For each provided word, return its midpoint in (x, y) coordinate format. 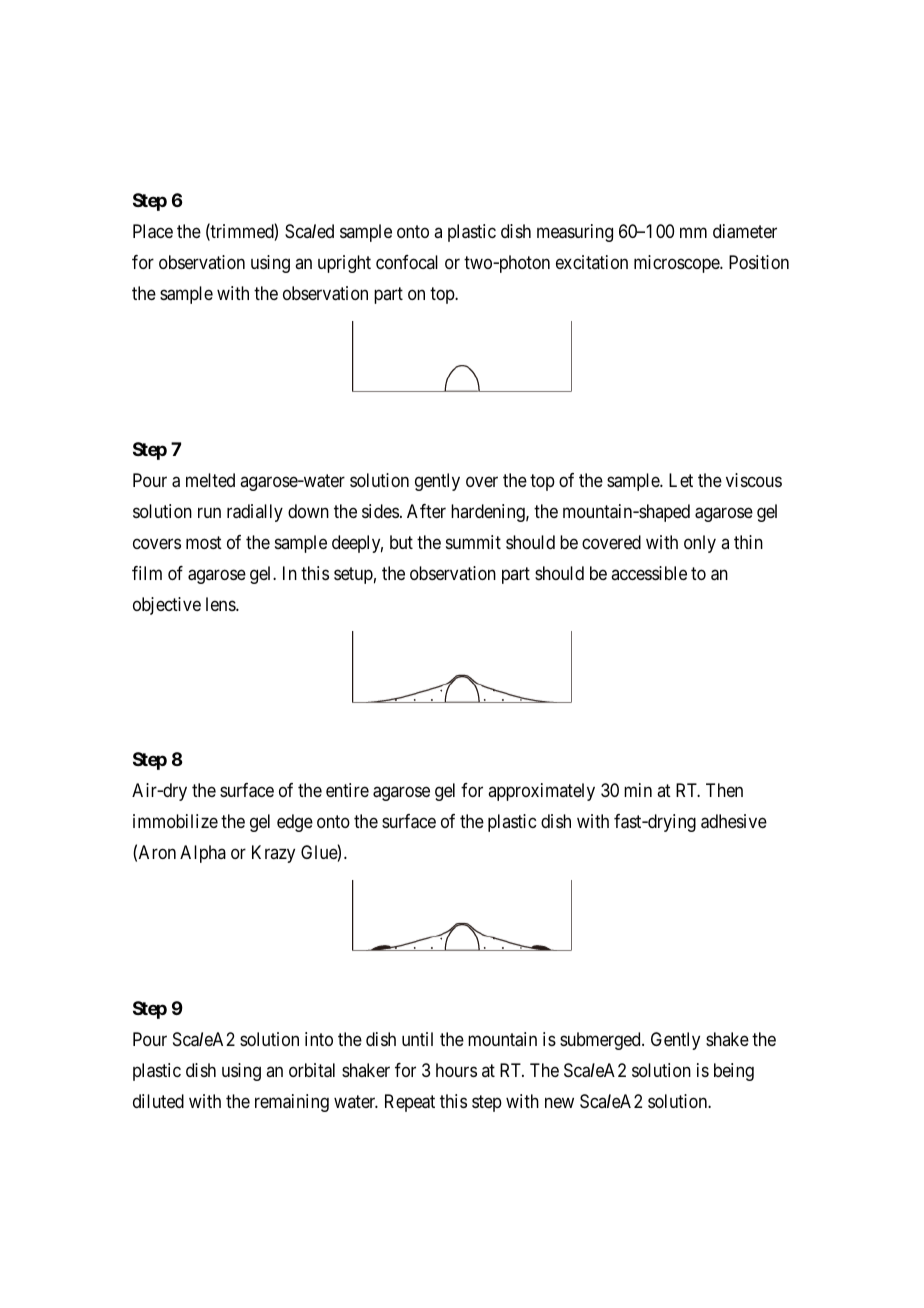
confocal (407, 262)
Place (153, 231)
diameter (745, 231)
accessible (649, 573)
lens (221, 604)
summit (473, 542)
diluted (158, 1101)
